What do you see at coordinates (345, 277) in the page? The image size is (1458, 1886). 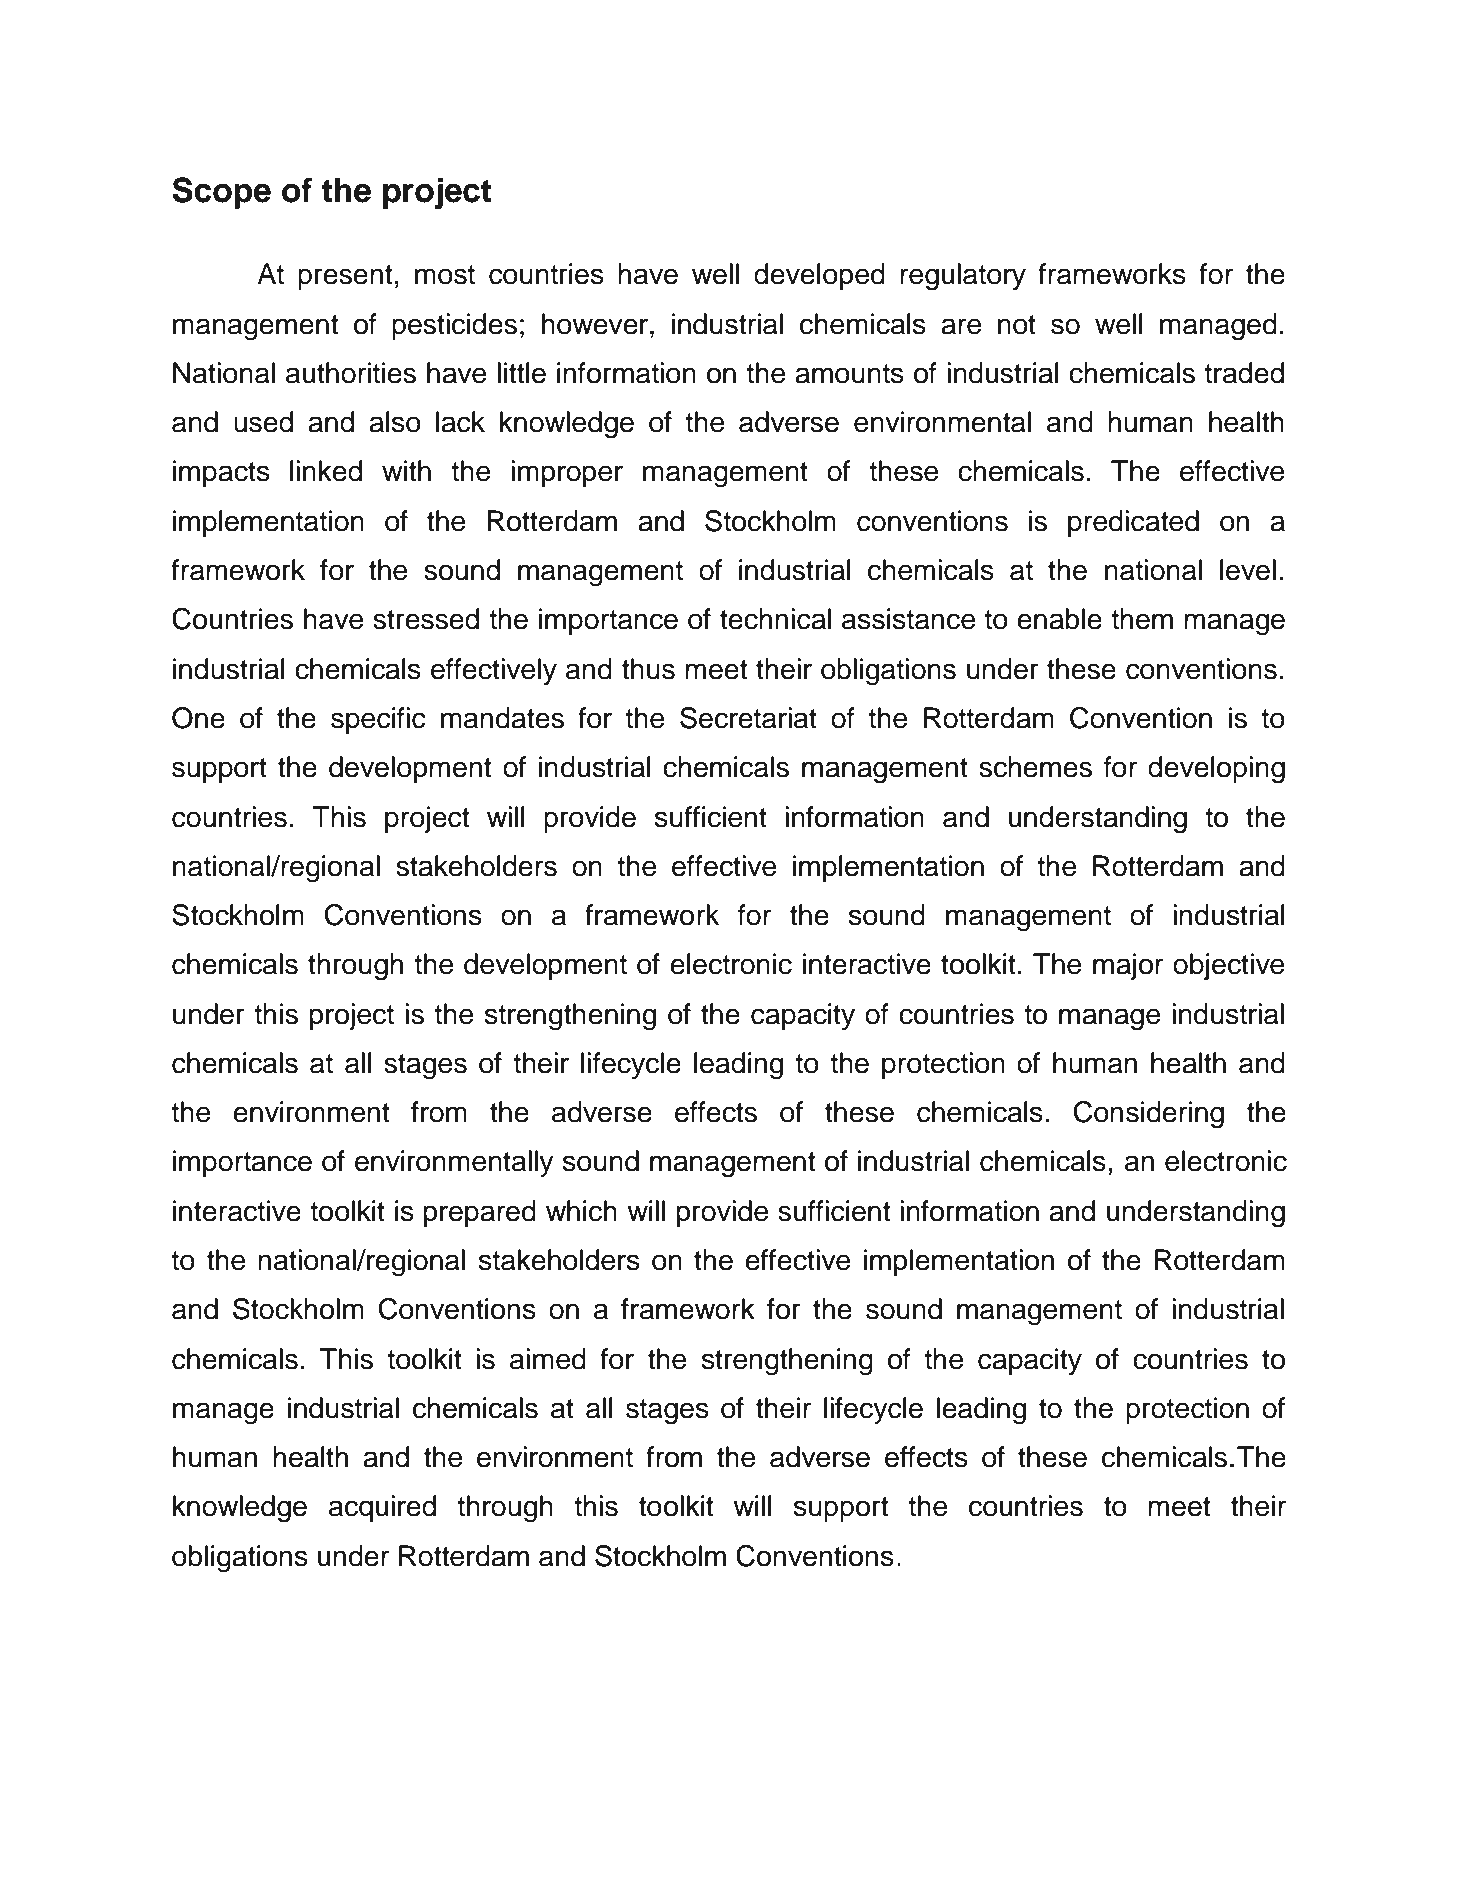 I see `present` at bounding box center [345, 277].
